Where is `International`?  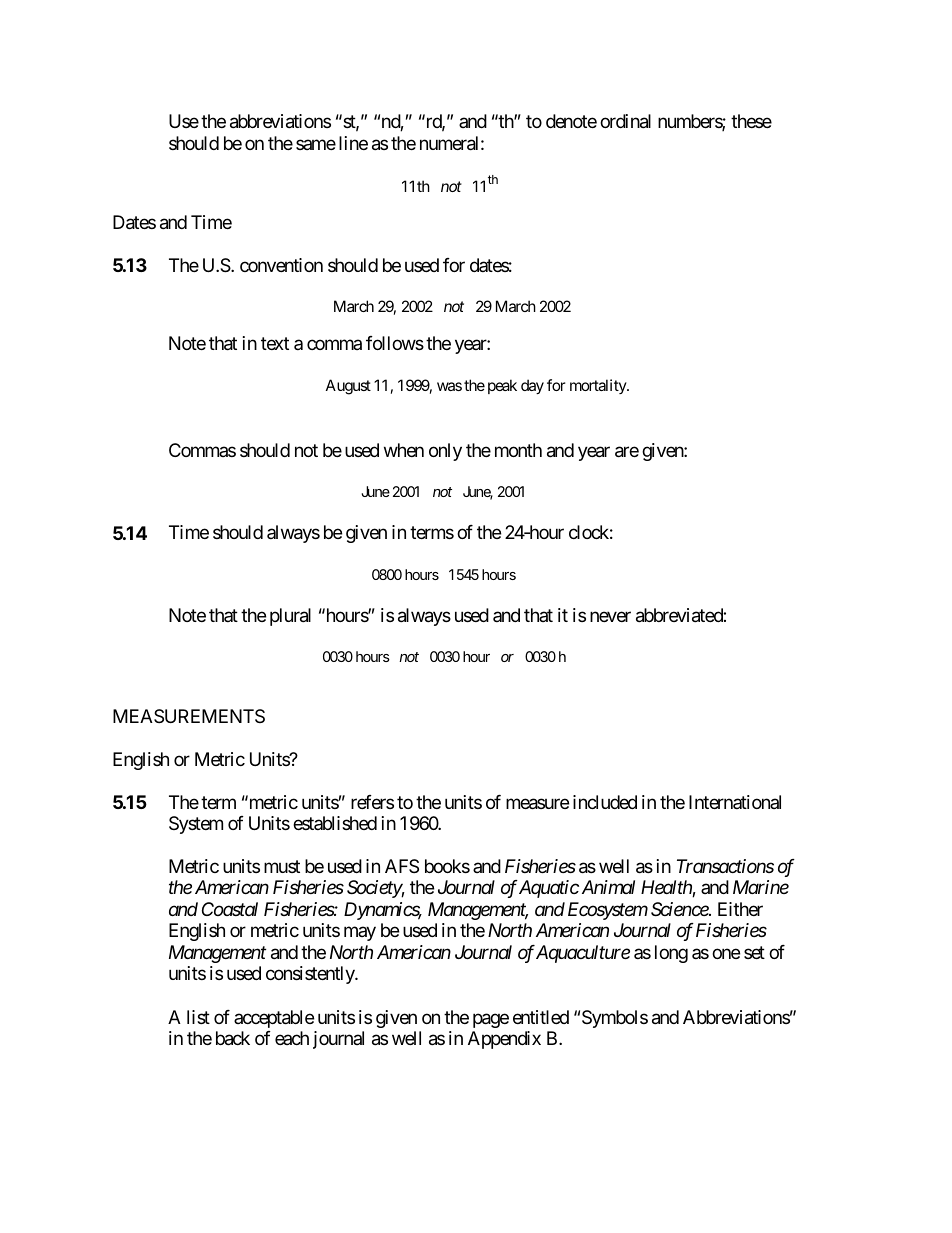 International is located at coordinates (735, 802).
